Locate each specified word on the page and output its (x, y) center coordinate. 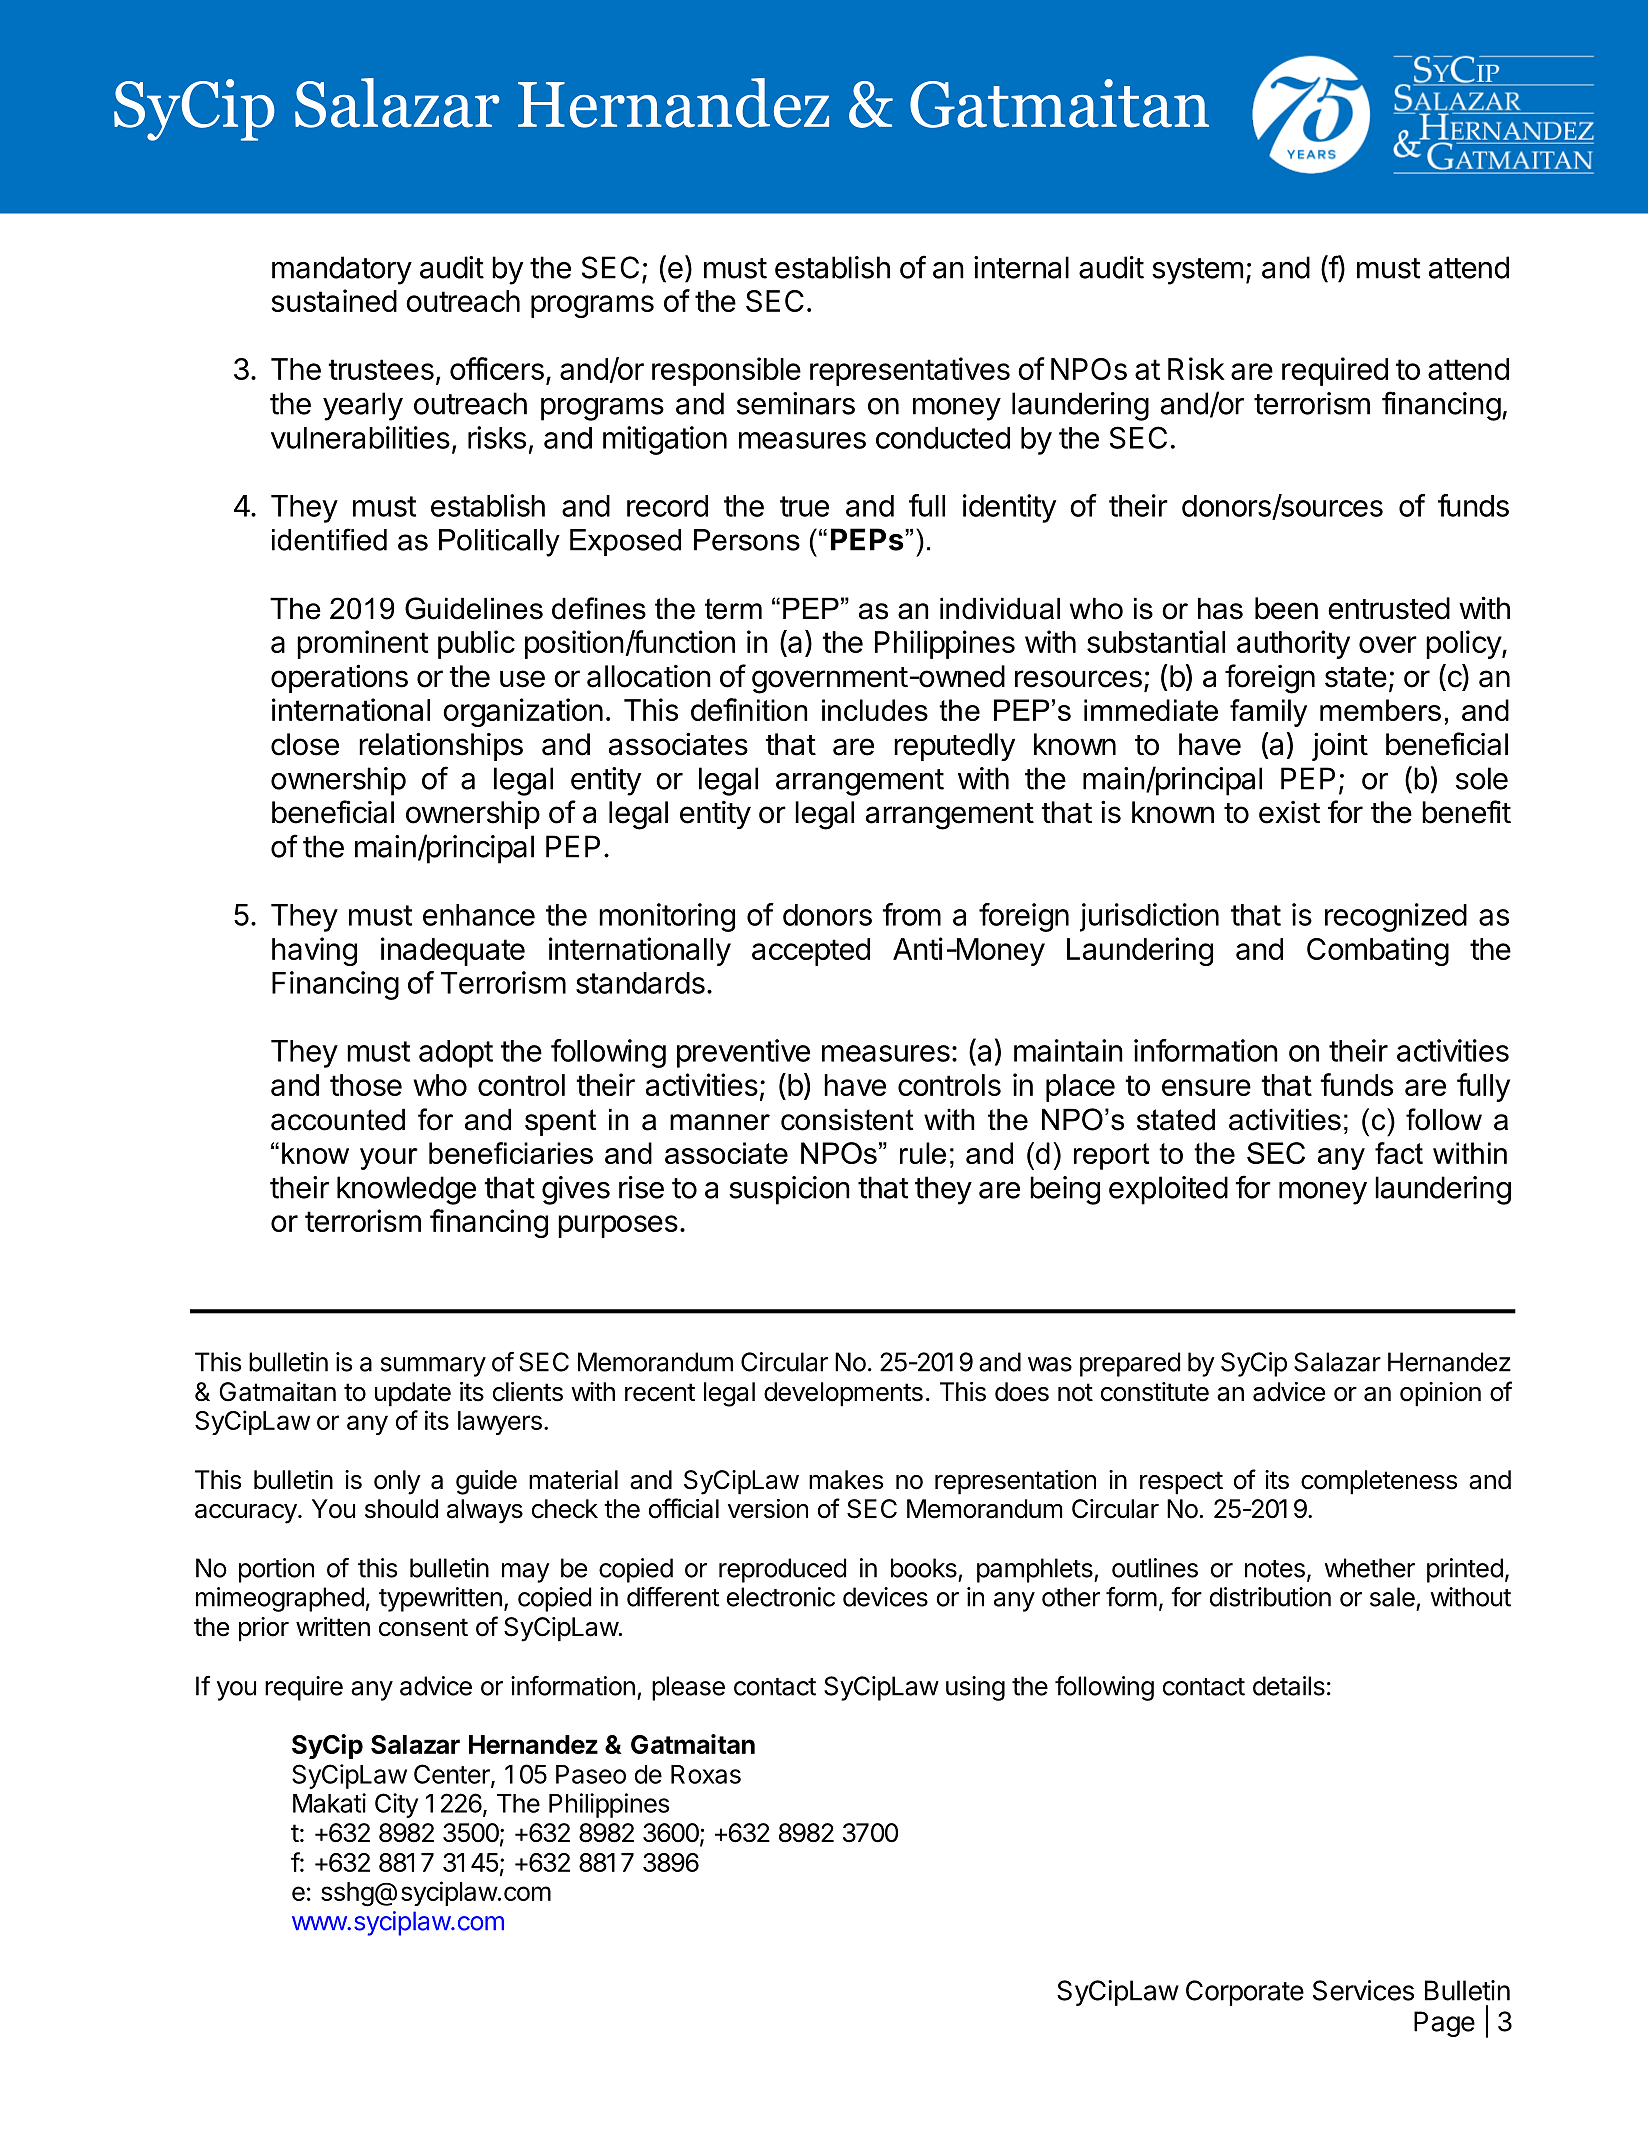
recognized (1396, 917)
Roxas (706, 1774)
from (911, 914)
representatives (910, 371)
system (1197, 271)
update (413, 1394)
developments (843, 1394)
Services (1363, 1990)
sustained (334, 300)
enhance (479, 915)
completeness (1379, 1482)
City (396, 1805)
